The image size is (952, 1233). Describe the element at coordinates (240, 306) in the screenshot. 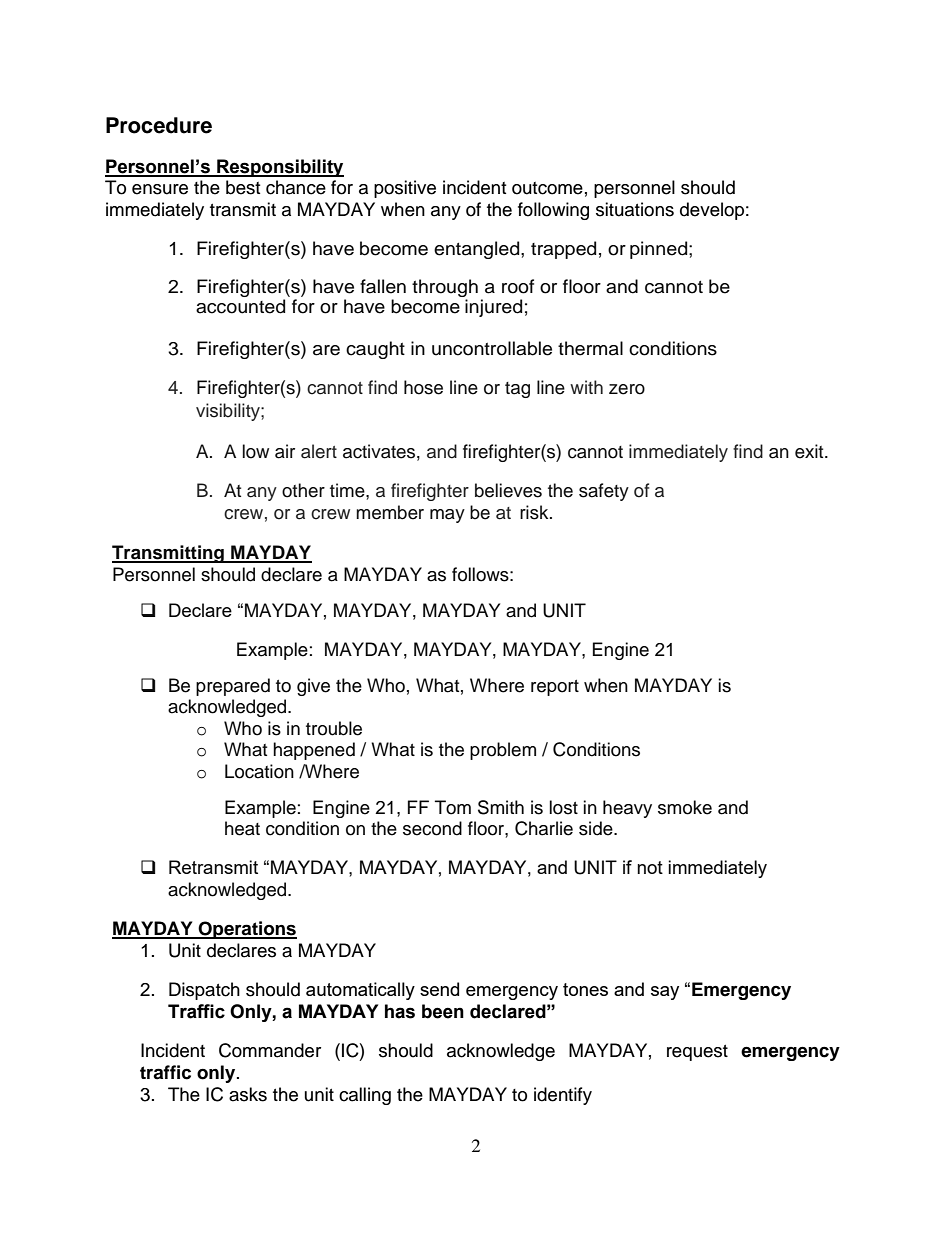

I see `accounted` at that location.
